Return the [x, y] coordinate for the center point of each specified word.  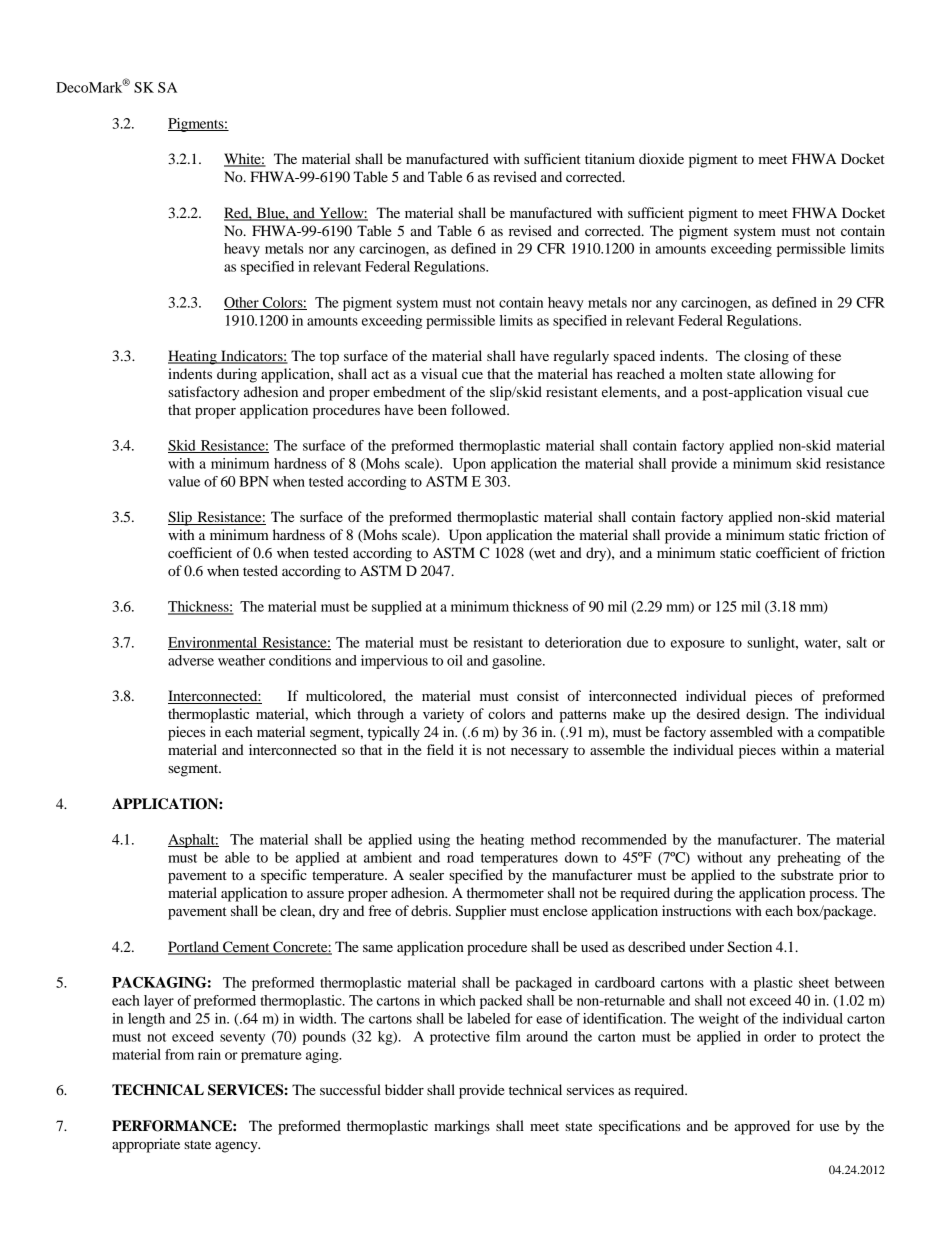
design [767, 715]
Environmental [214, 643]
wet [544, 554]
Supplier [481, 912]
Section [749, 947]
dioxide [661, 158]
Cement [246, 948]
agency [237, 1147]
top [329, 358]
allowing [786, 375]
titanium [610, 158]
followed [480, 409]
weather [241, 660]
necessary [540, 753]
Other [242, 303]
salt [857, 642]
